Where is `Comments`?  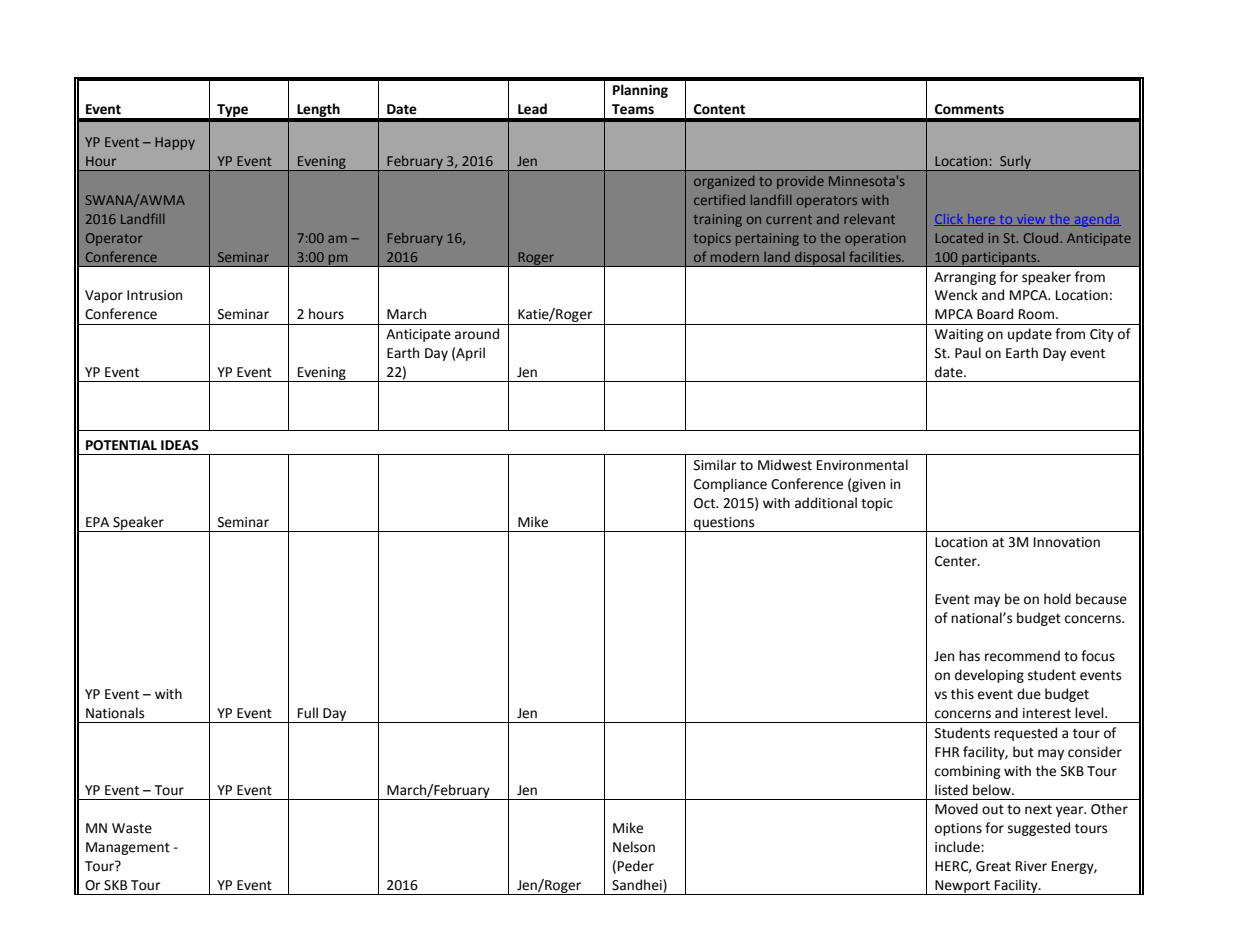 Comments is located at coordinates (969, 109).
